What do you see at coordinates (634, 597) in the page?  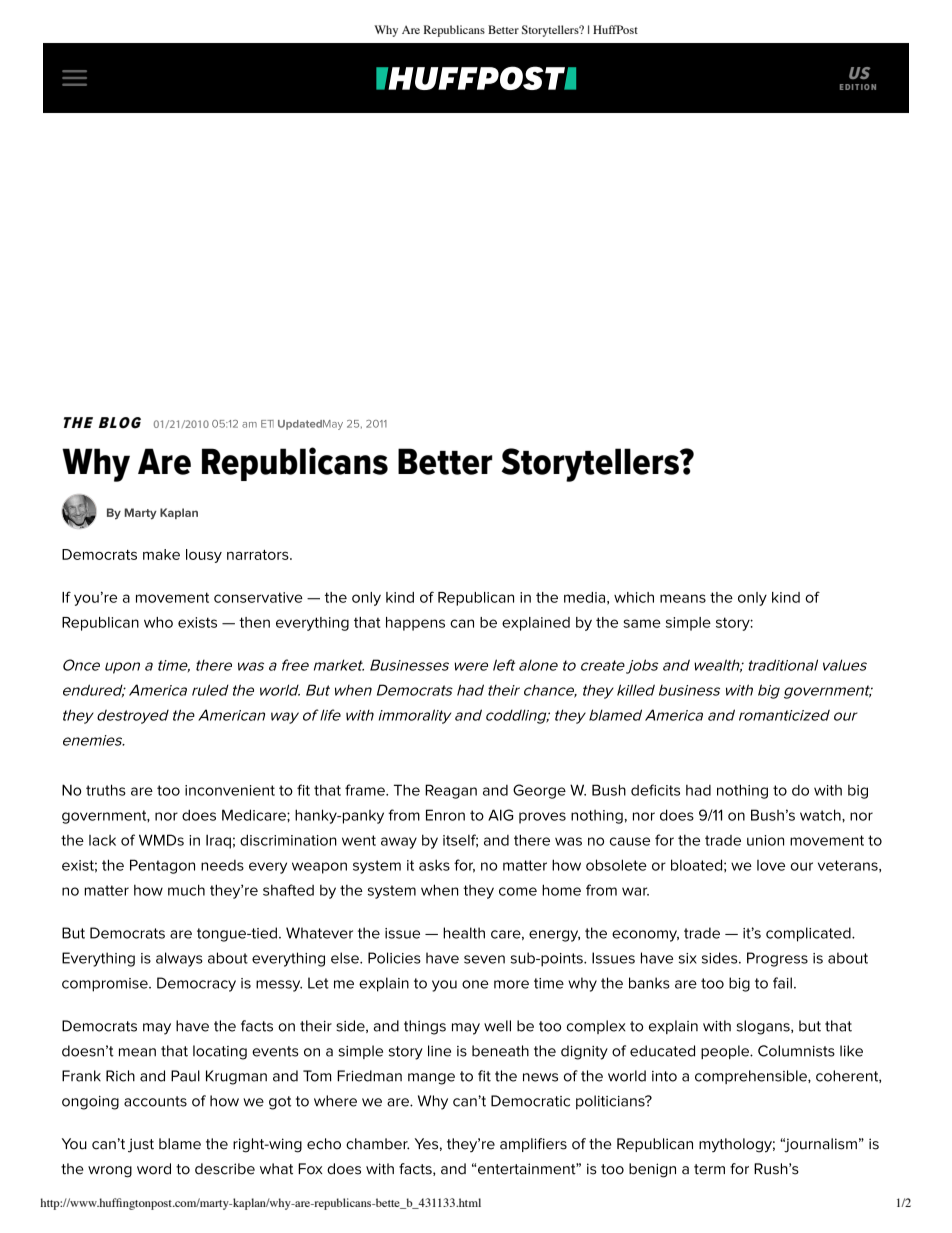 I see `which` at bounding box center [634, 597].
